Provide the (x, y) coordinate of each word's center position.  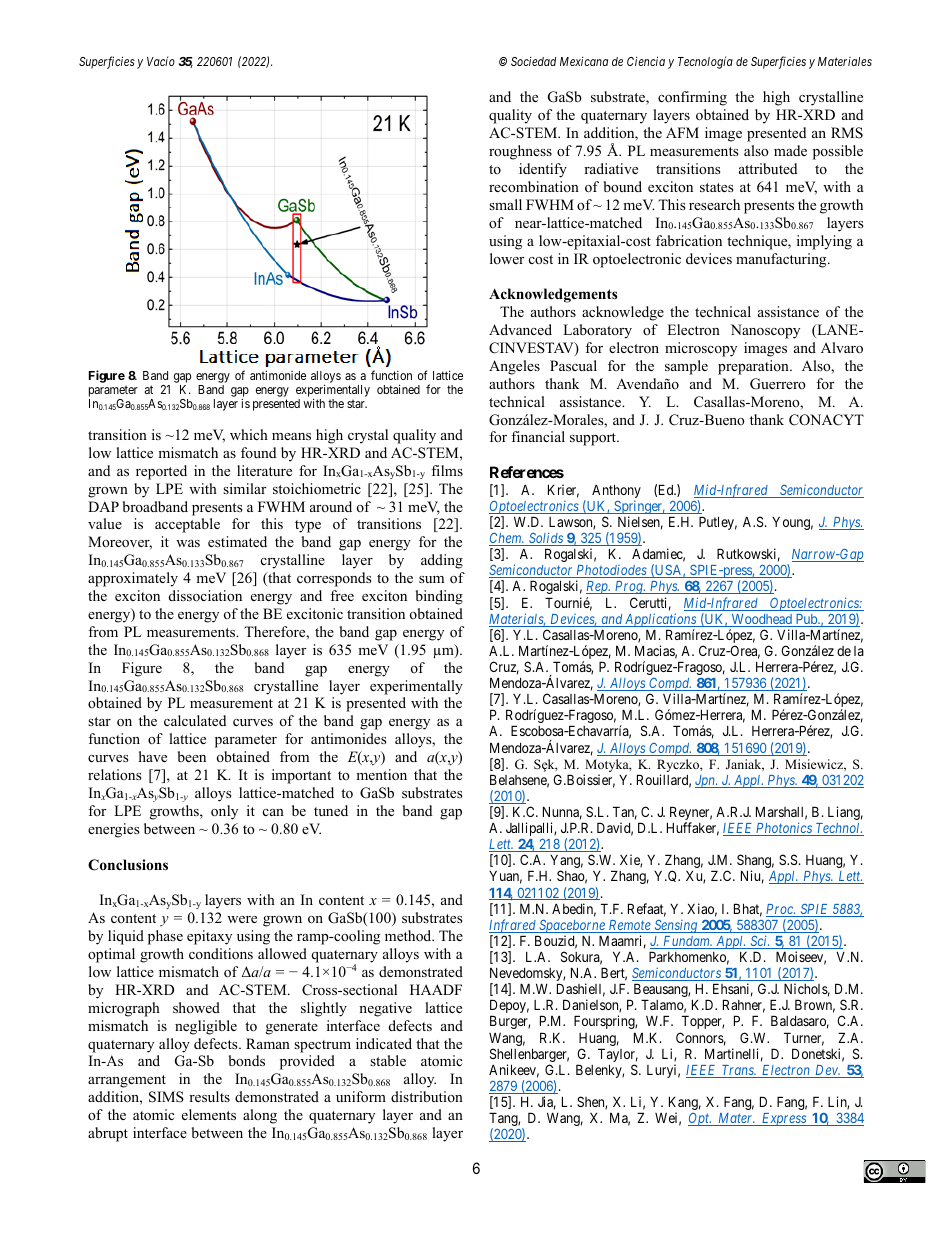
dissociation (205, 595)
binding (439, 597)
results (209, 1096)
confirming (692, 98)
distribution (427, 1096)
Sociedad (533, 61)
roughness (520, 152)
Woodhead (761, 620)
